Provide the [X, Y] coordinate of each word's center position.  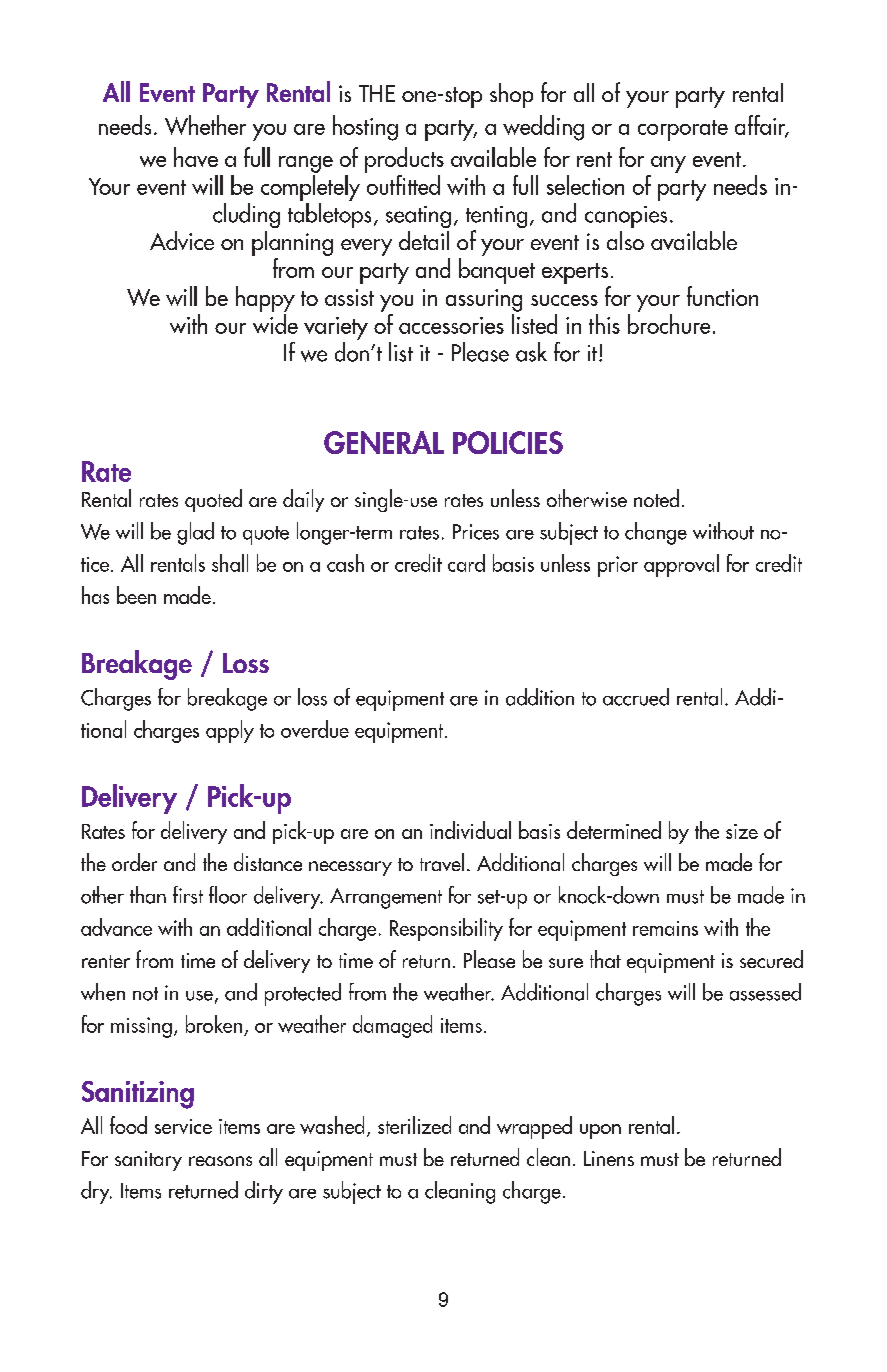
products [404, 160]
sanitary [148, 1161]
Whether [205, 125]
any [668, 164]
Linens [609, 1158]
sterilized [414, 1125]
